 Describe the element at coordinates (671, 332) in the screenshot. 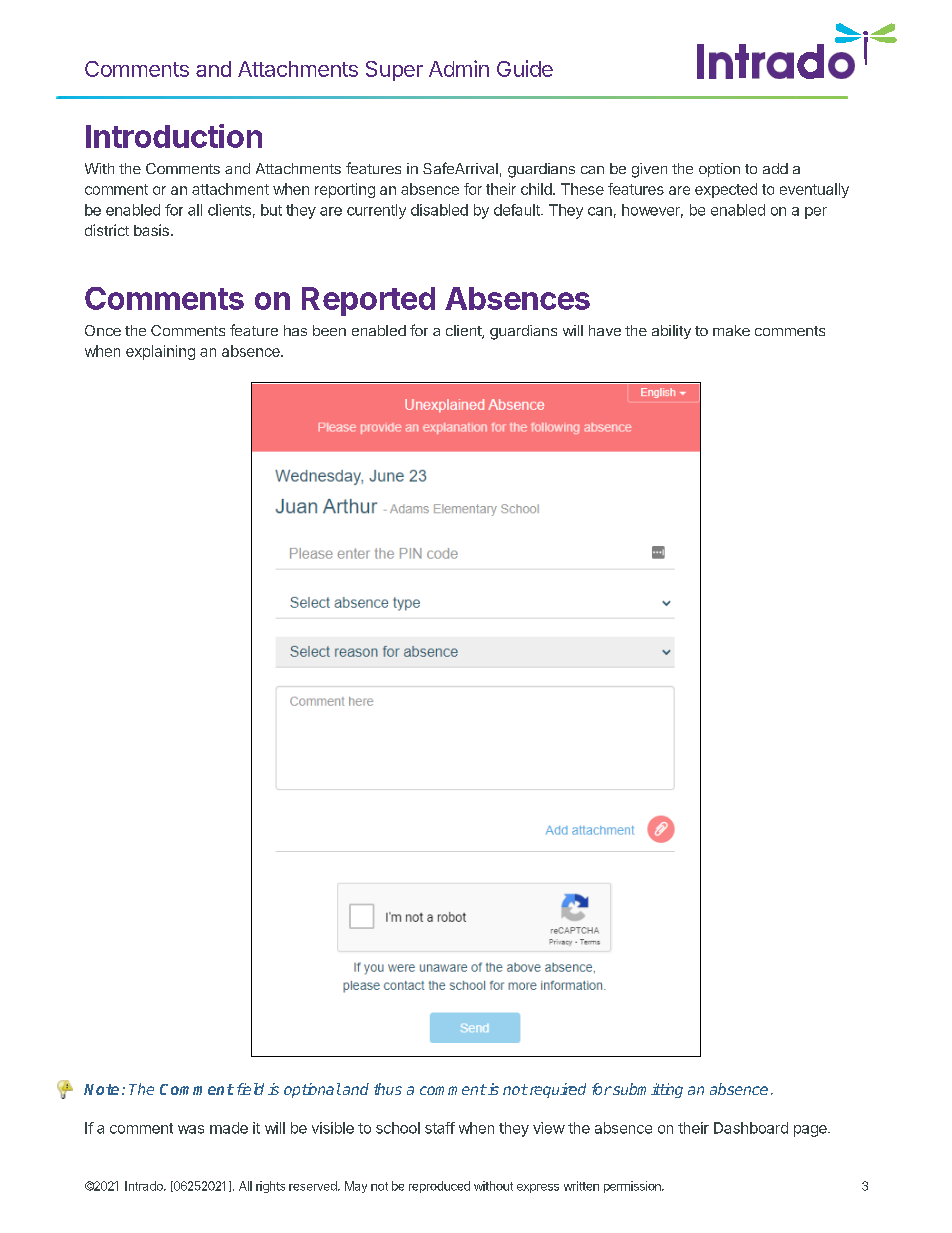

I see `ability` at that location.
